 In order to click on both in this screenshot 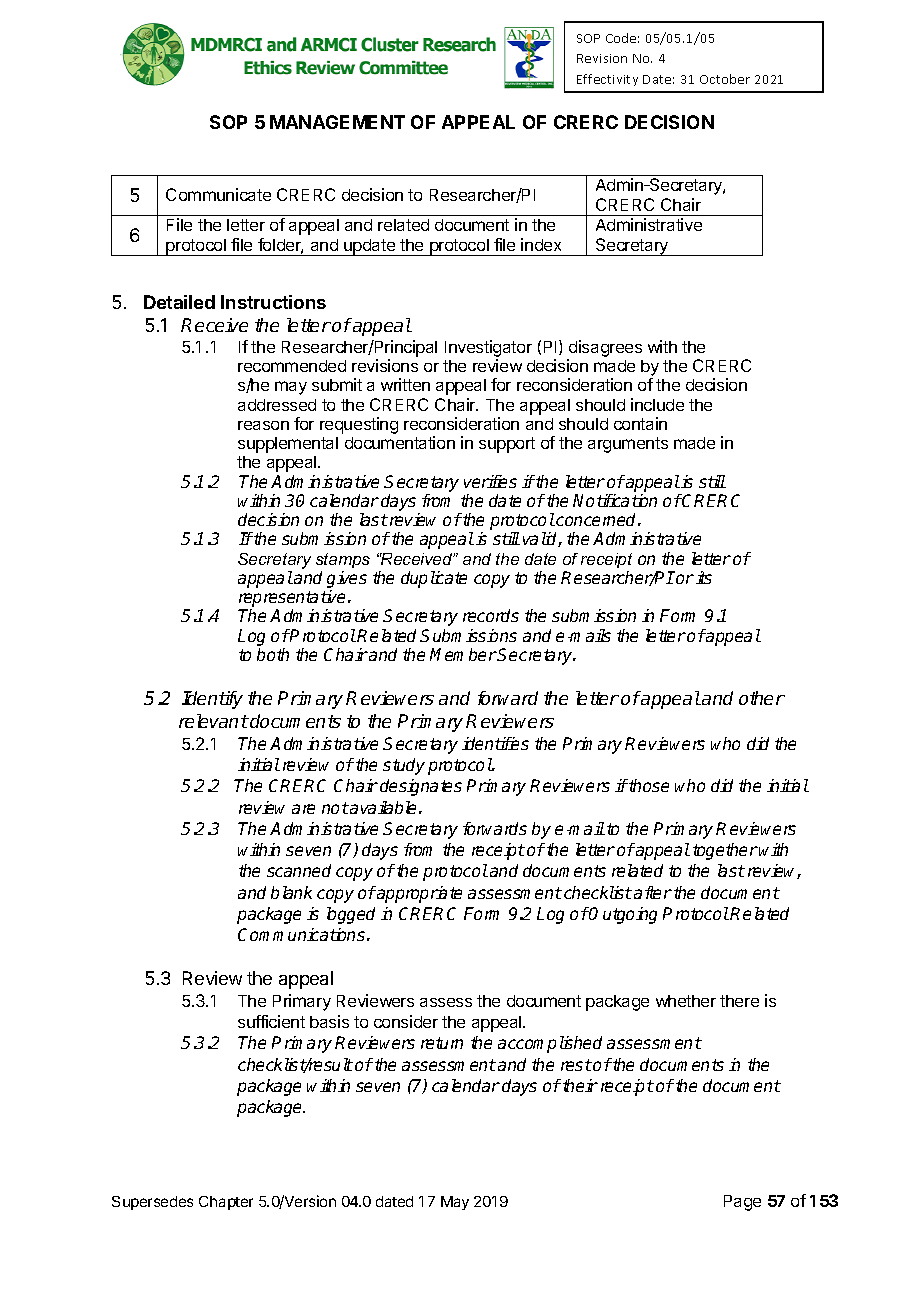, I will do `click(273, 654)`.
